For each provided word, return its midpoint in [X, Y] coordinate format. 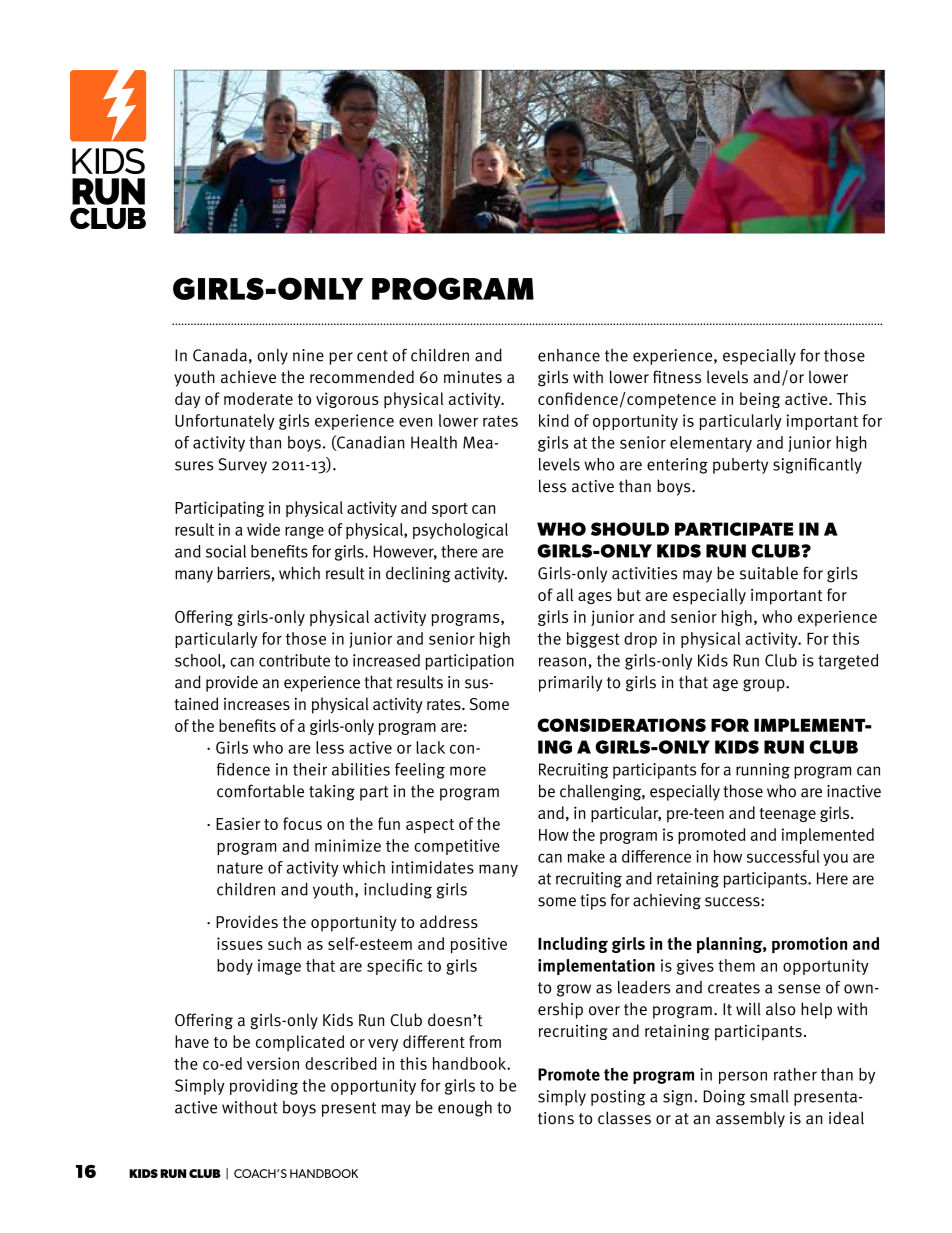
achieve [248, 377]
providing [264, 1087]
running [763, 771]
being [760, 400]
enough [465, 1109]
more [468, 771]
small [769, 1096]
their [310, 769]
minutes [473, 377]
